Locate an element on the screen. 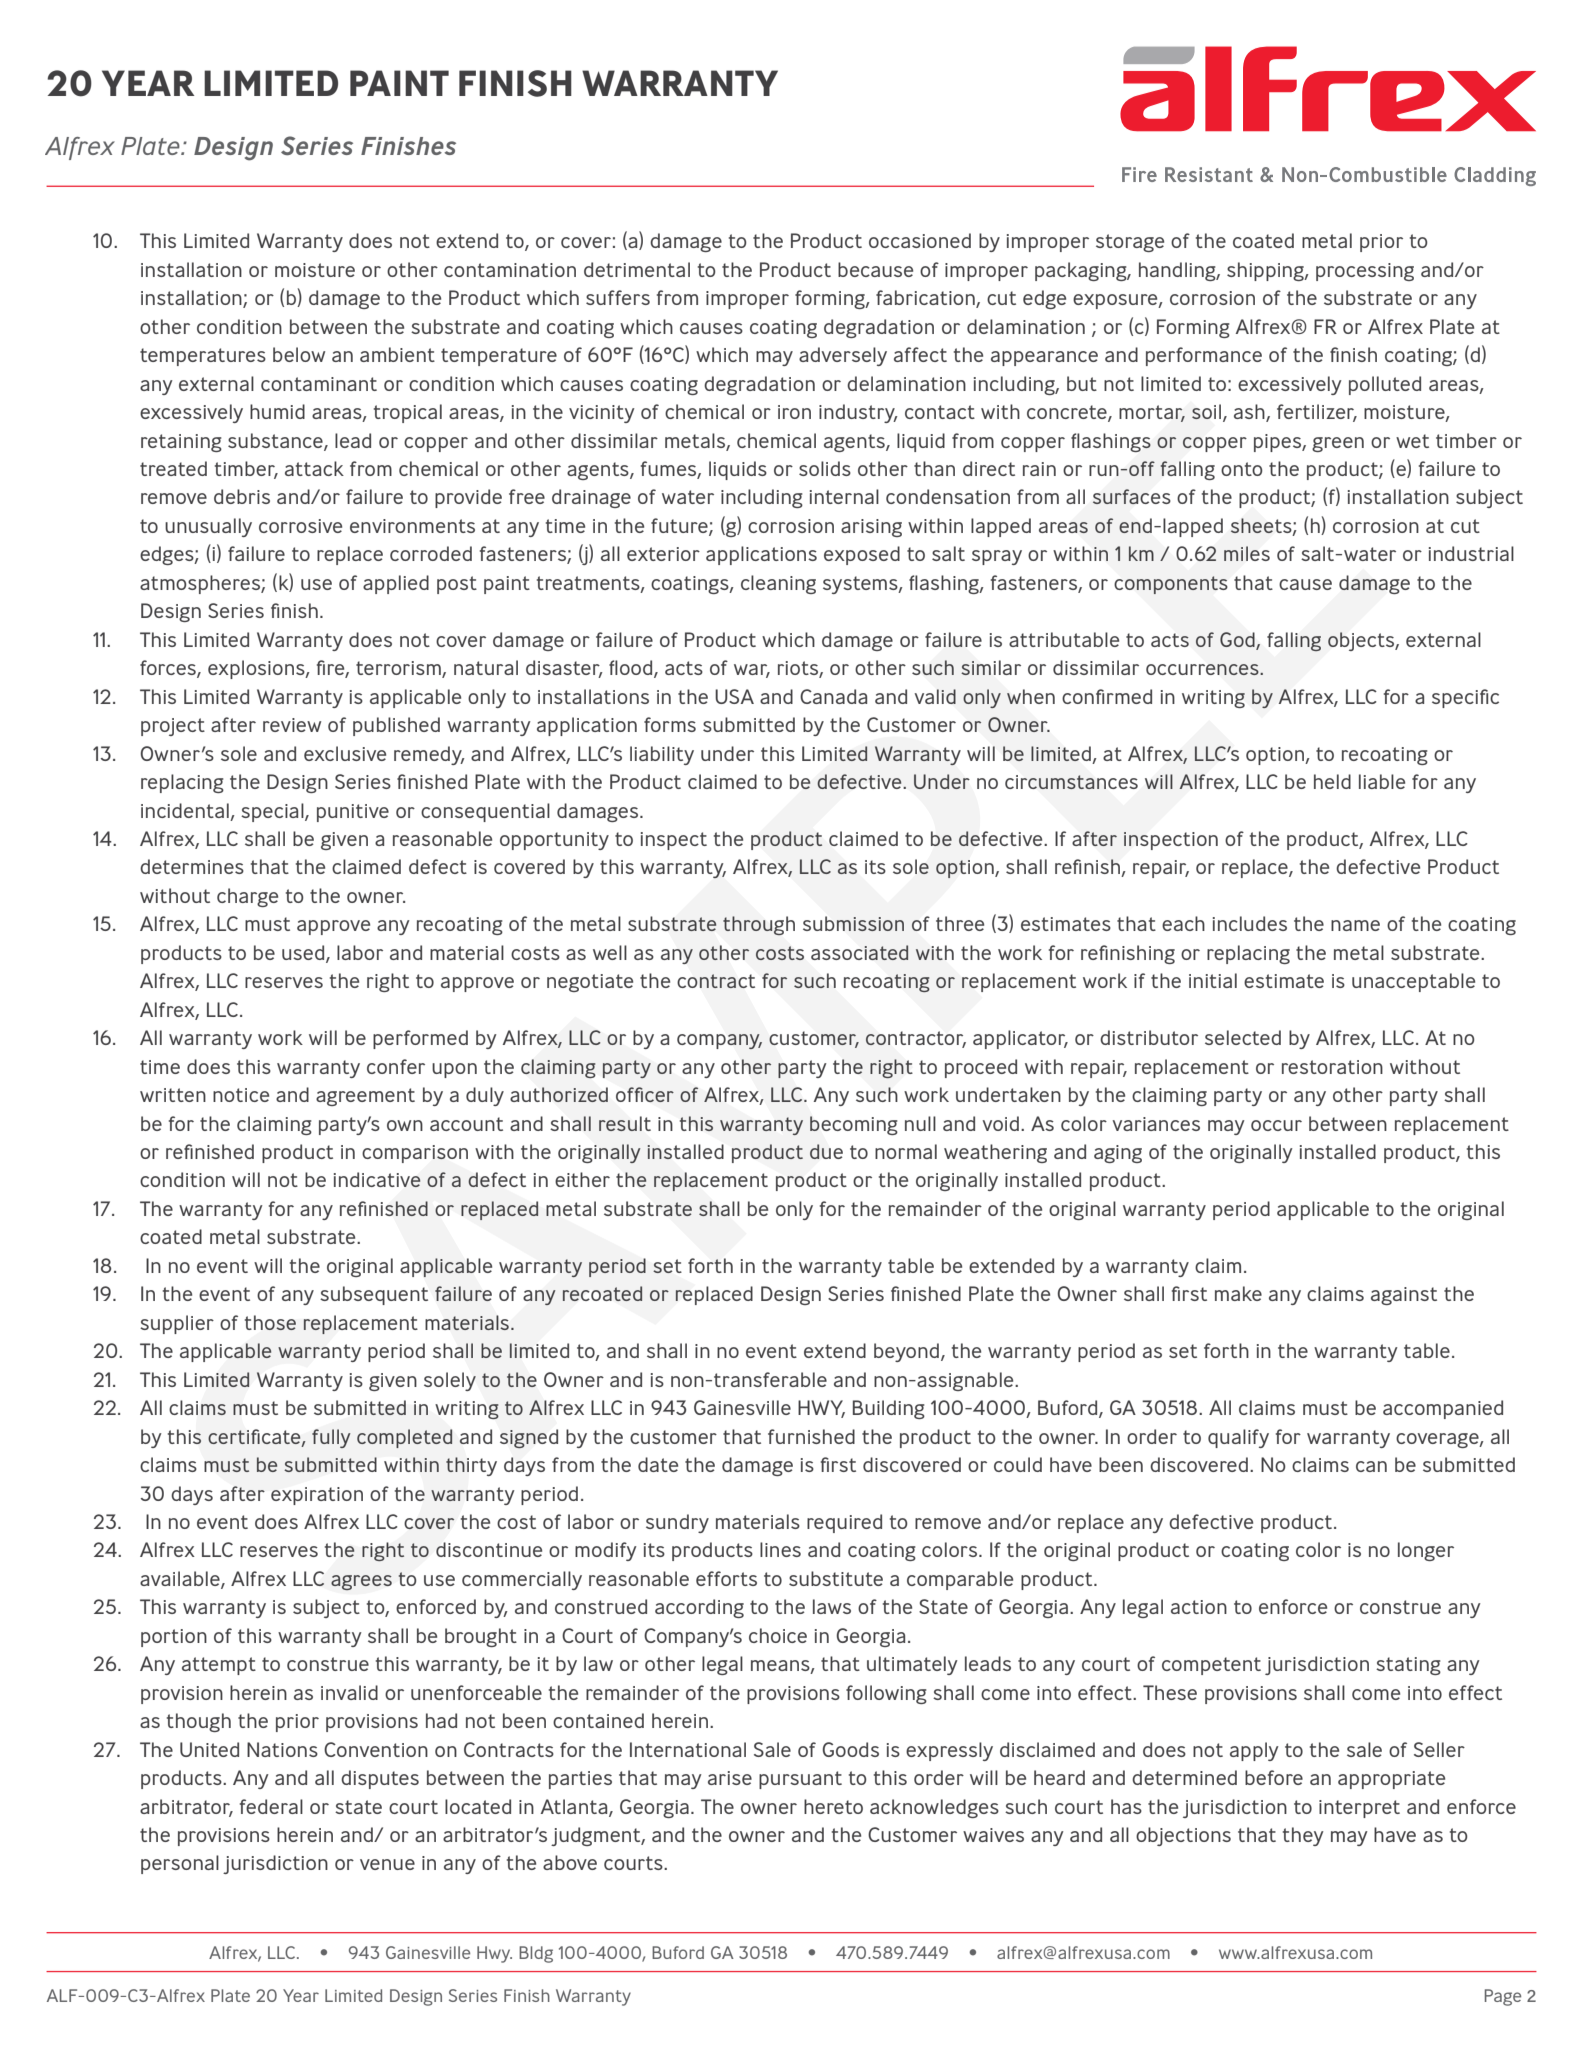  fabrication is located at coordinates (926, 299).
